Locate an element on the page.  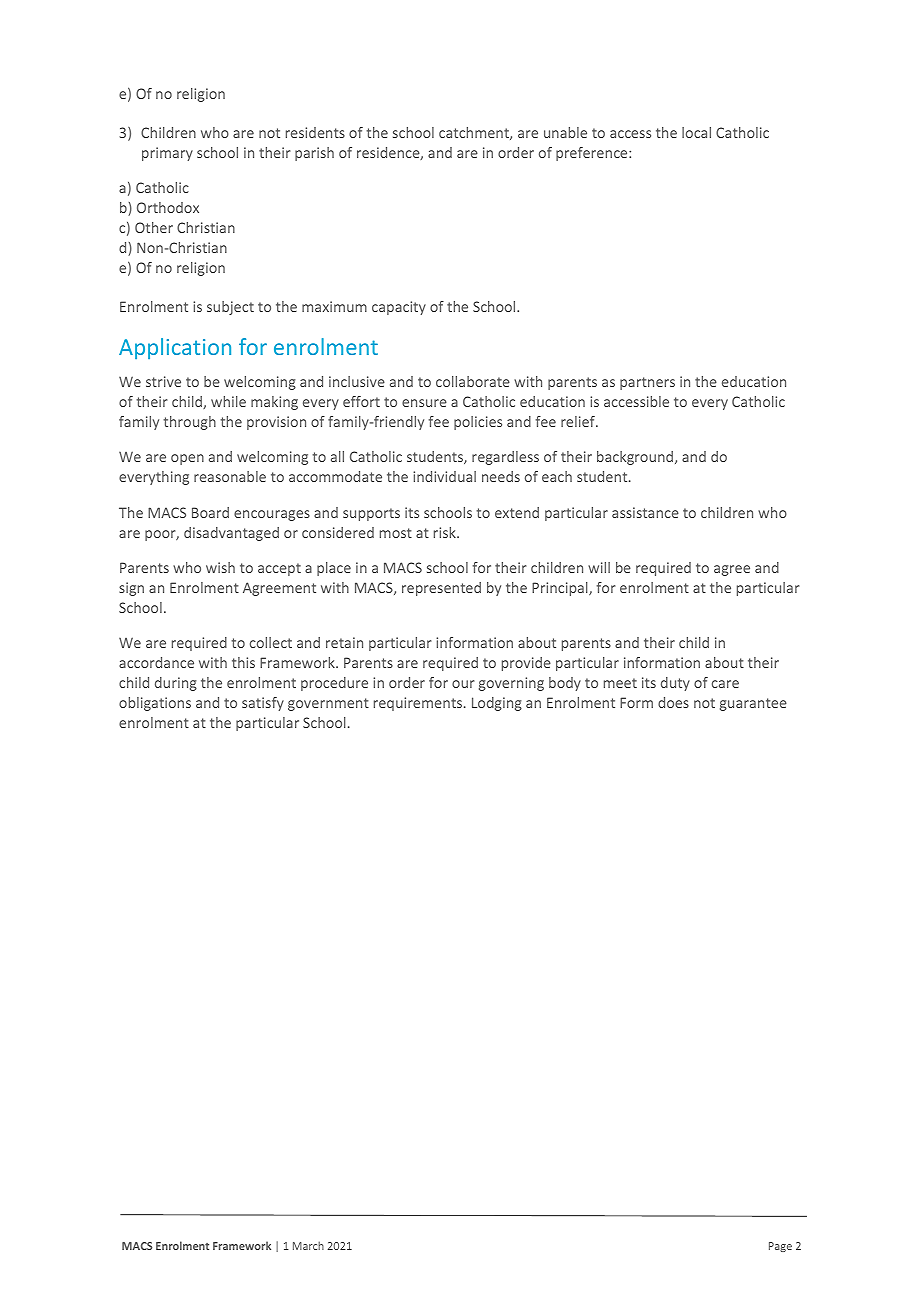
unable is located at coordinates (565, 132).
